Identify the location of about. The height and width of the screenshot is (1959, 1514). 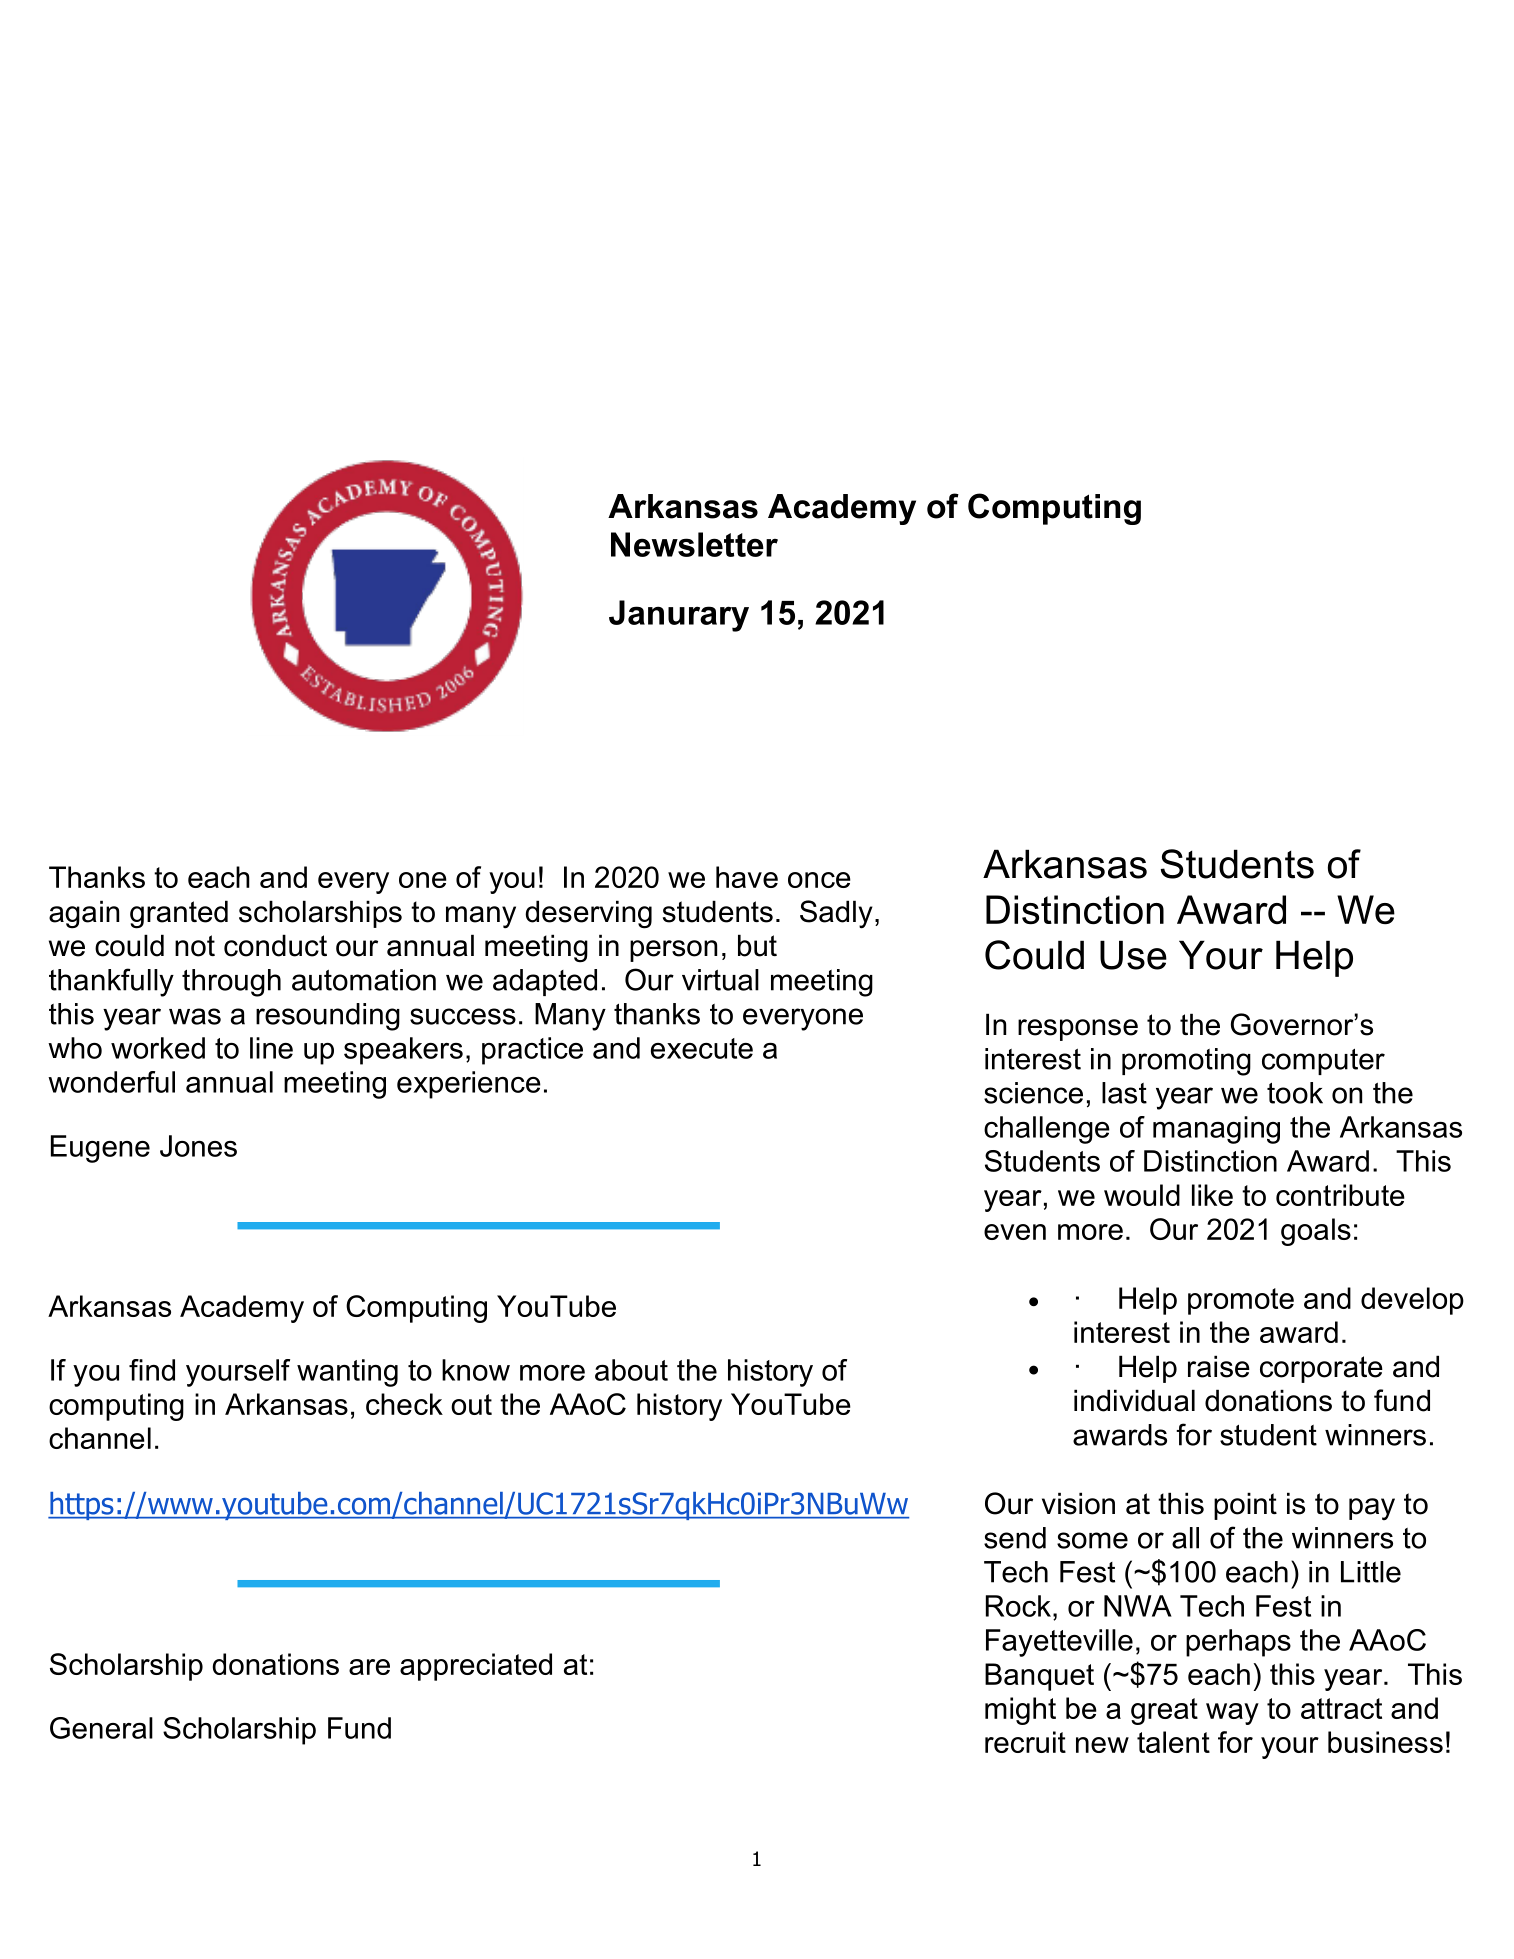
(631, 1370).
